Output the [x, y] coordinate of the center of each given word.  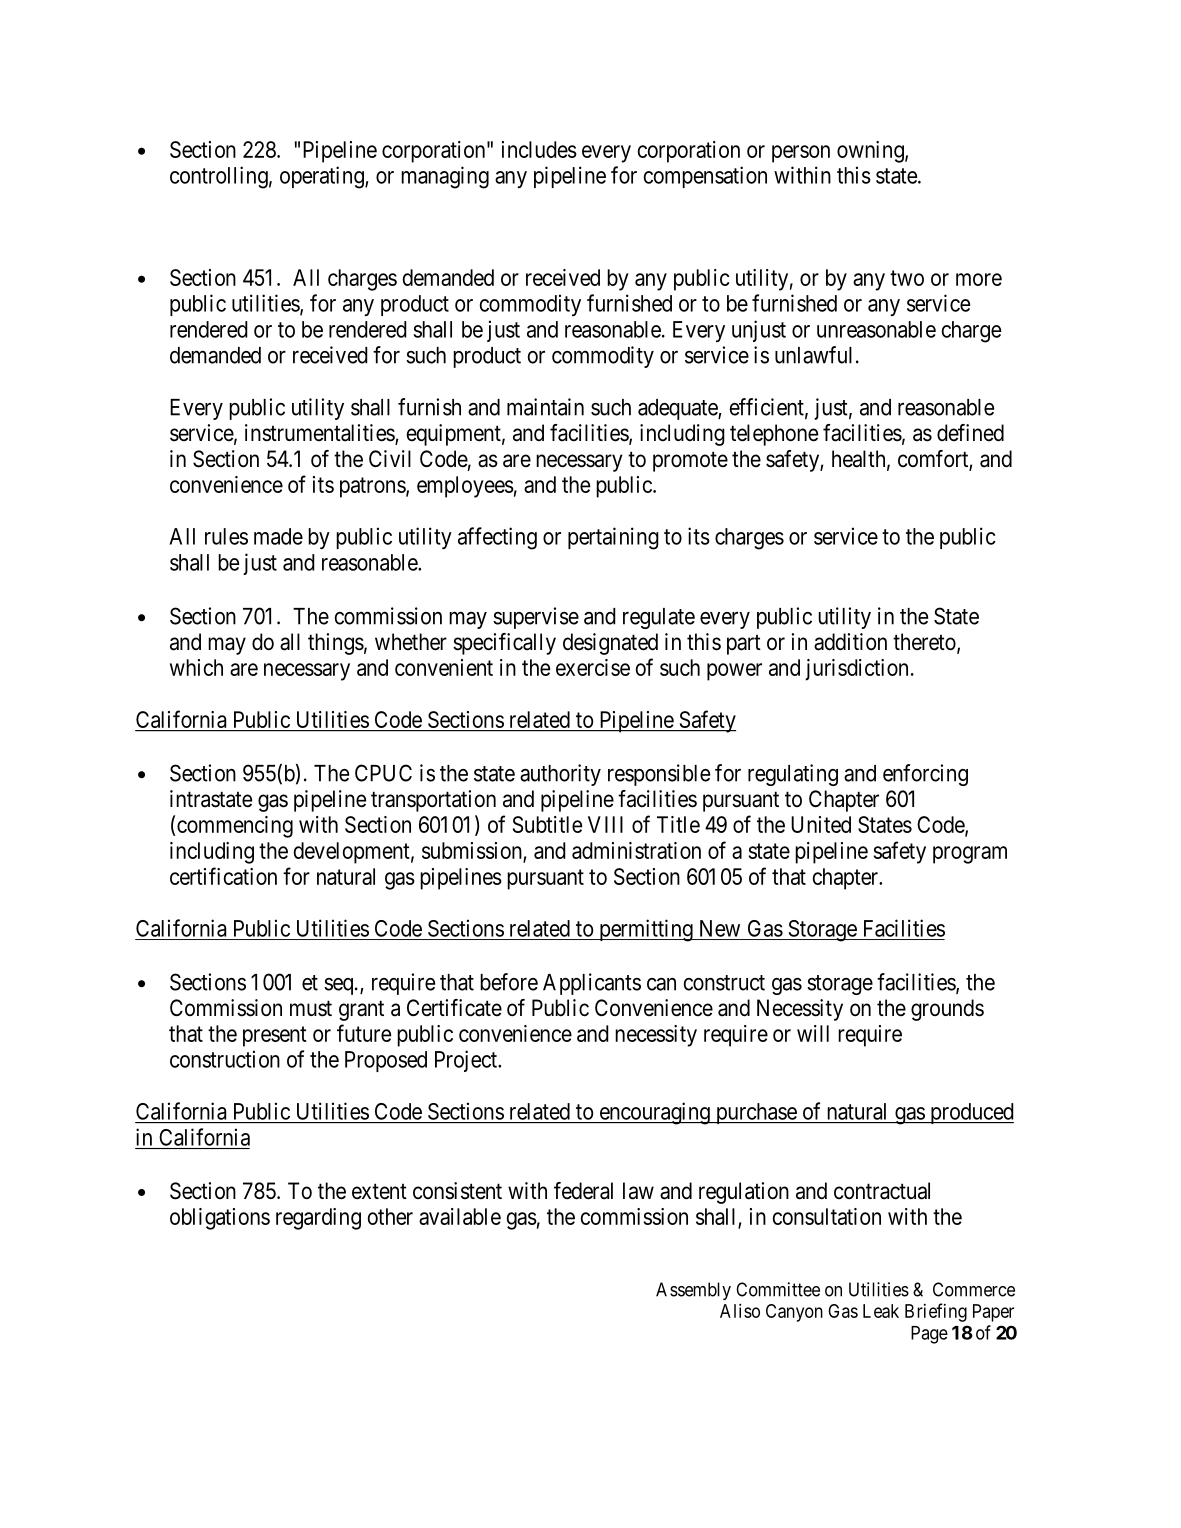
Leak [881, 1311]
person [801, 154]
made [278, 536]
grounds [947, 1010]
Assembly [693, 1291]
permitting [646, 930]
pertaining [613, 538]
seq [340, 986]
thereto [925, 643]
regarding [318, 1219]
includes [539, 149]
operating [323, 177]
